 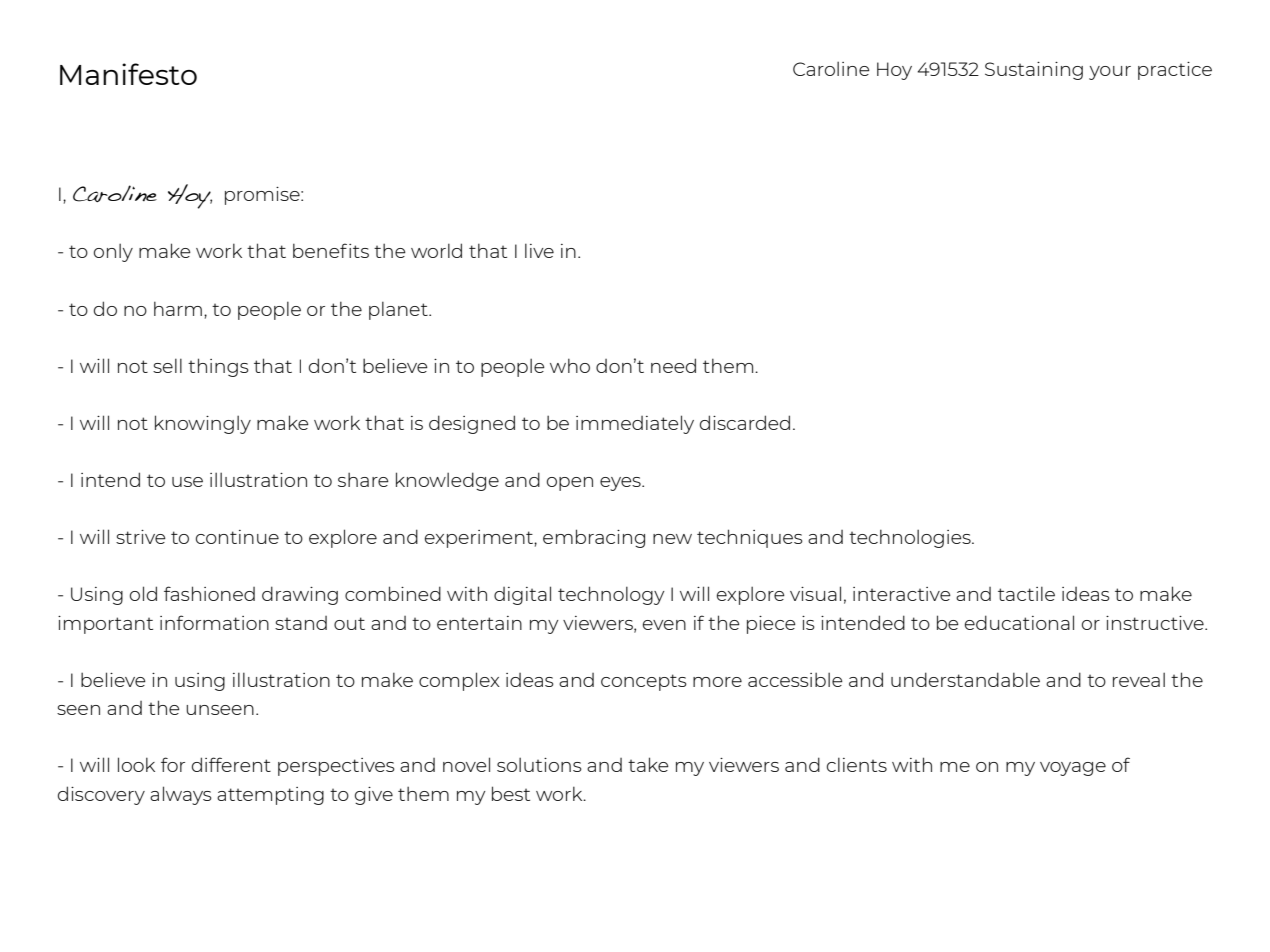 What do you see at coordinates (203, 424) in the image?
I see `knowingly` at bounding box center [203, 424].
